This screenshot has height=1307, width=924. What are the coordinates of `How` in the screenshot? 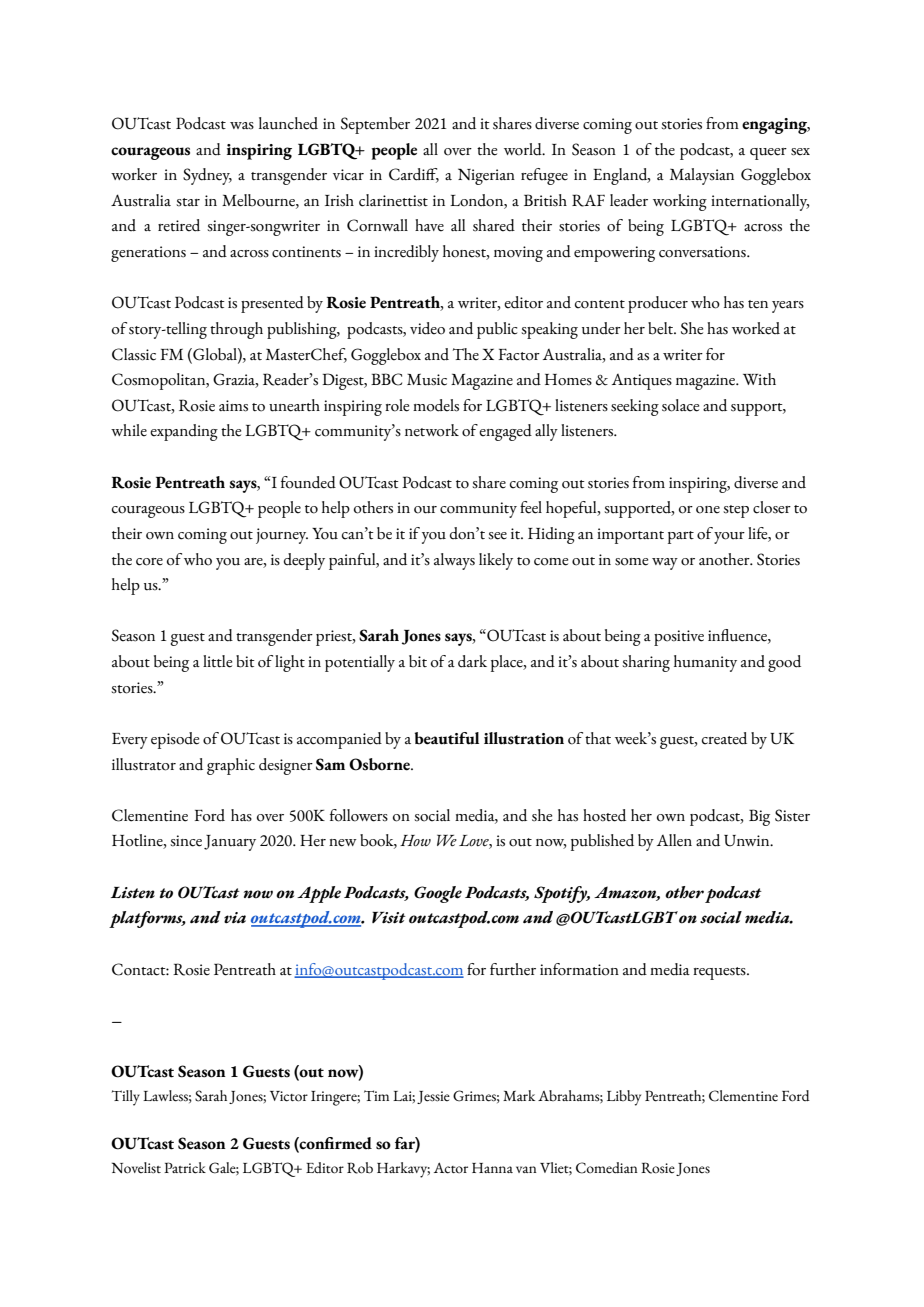 It's located at (415, 841).
